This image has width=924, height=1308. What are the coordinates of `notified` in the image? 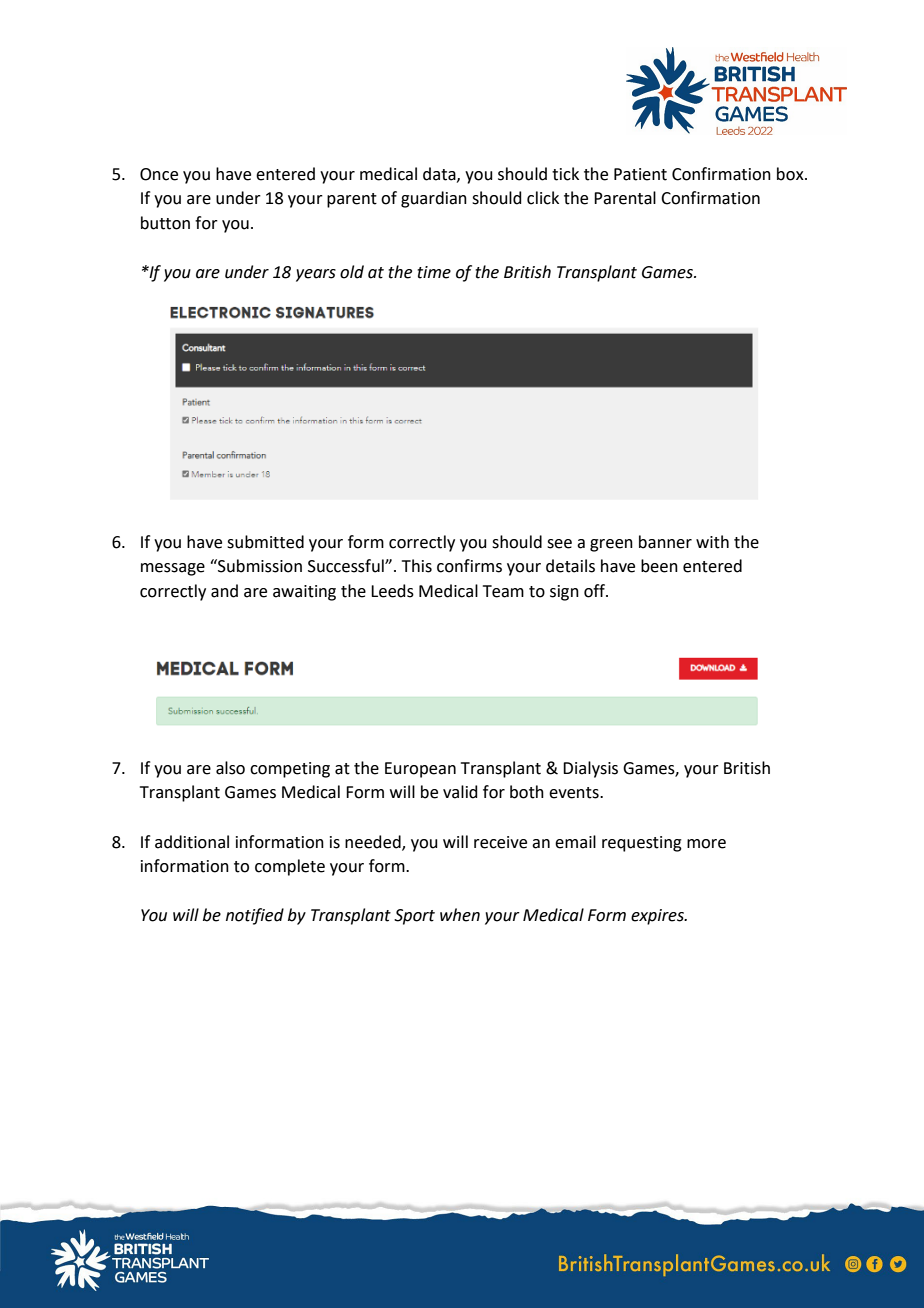 It's located at (255, 916).
